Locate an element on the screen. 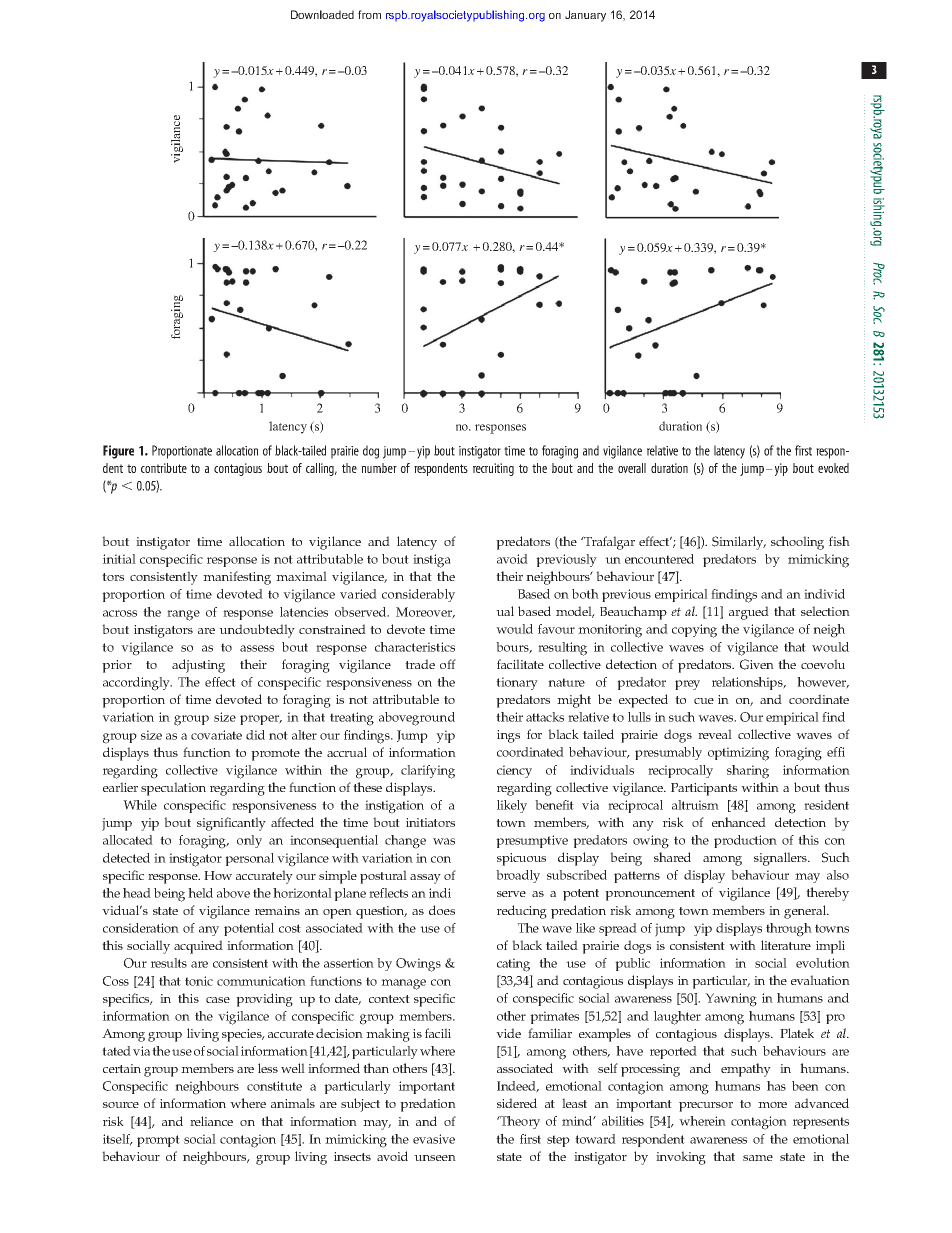  manifesting is located at coordinates (237, 578).
